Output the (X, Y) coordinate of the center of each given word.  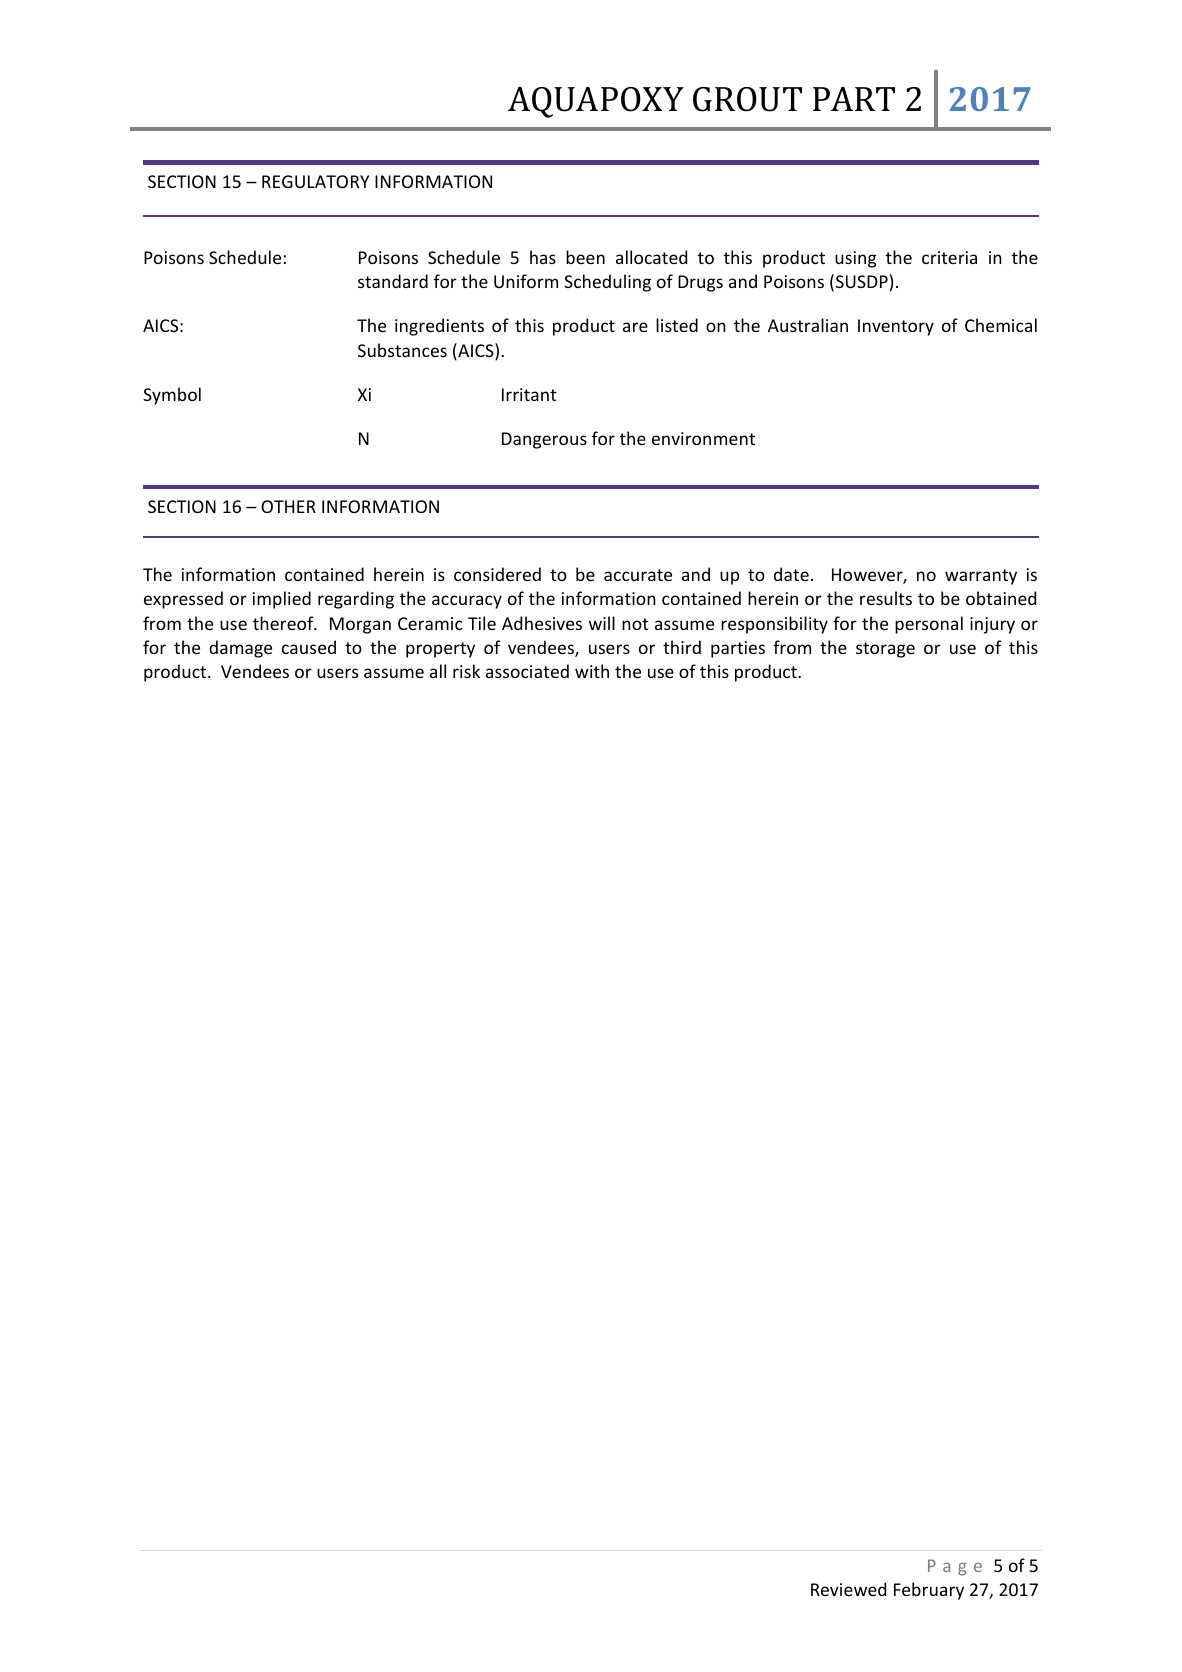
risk (466, 671)
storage (885, 650)
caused (309, 647)
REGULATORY (315, 181)
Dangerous (544, 440)
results (886, 598)
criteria (949, 257)
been (585, 257)
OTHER (288, 506)
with (592, 671)
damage (240, 649)
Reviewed (848, 1589)
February (929, 1591)
